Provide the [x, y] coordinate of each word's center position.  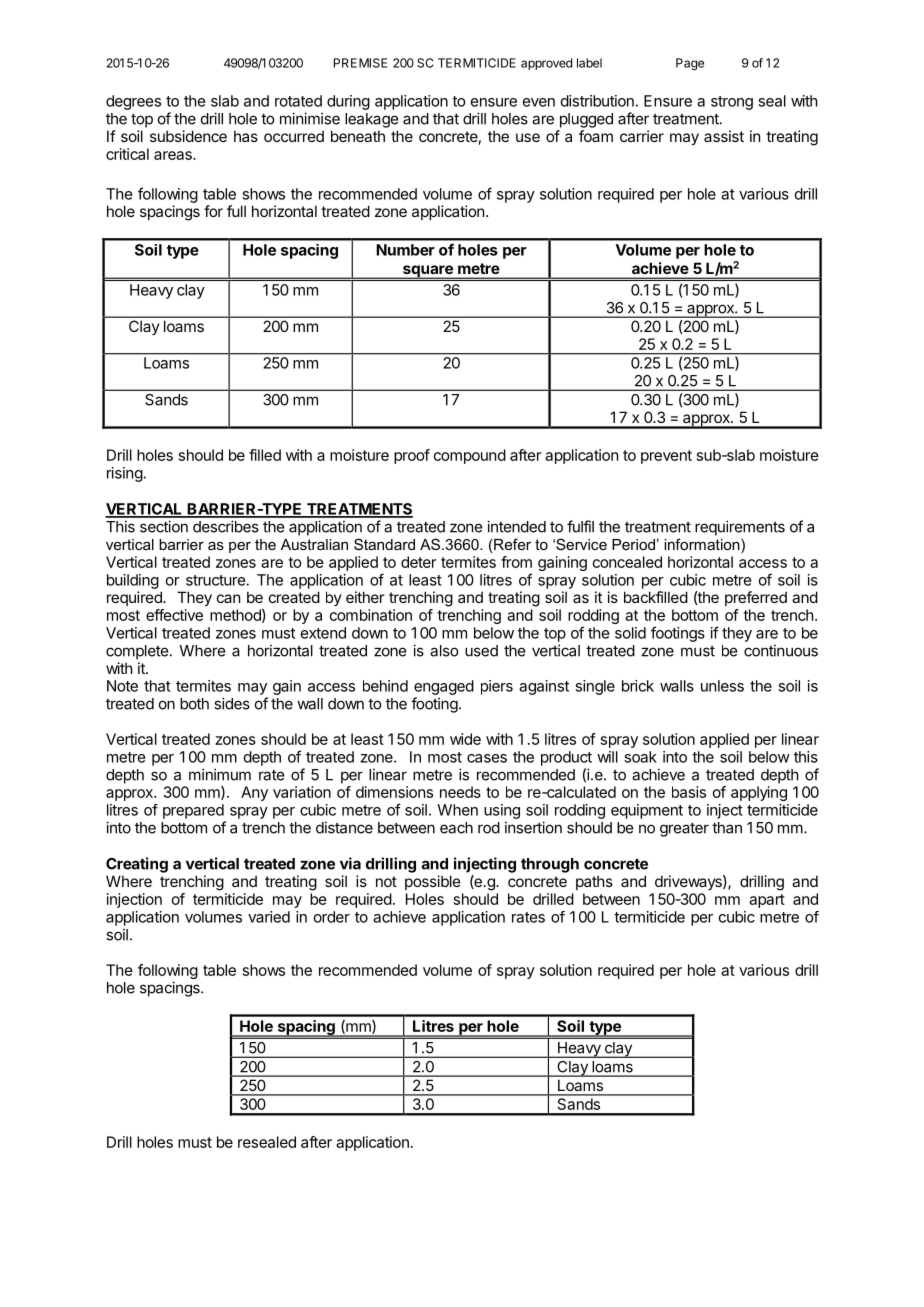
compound [470, 456]
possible [433, 882]
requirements [740, 528]
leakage [371, 120]
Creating [137, 865]
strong [732, 103]
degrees [133, 102]
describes [226, 526]
